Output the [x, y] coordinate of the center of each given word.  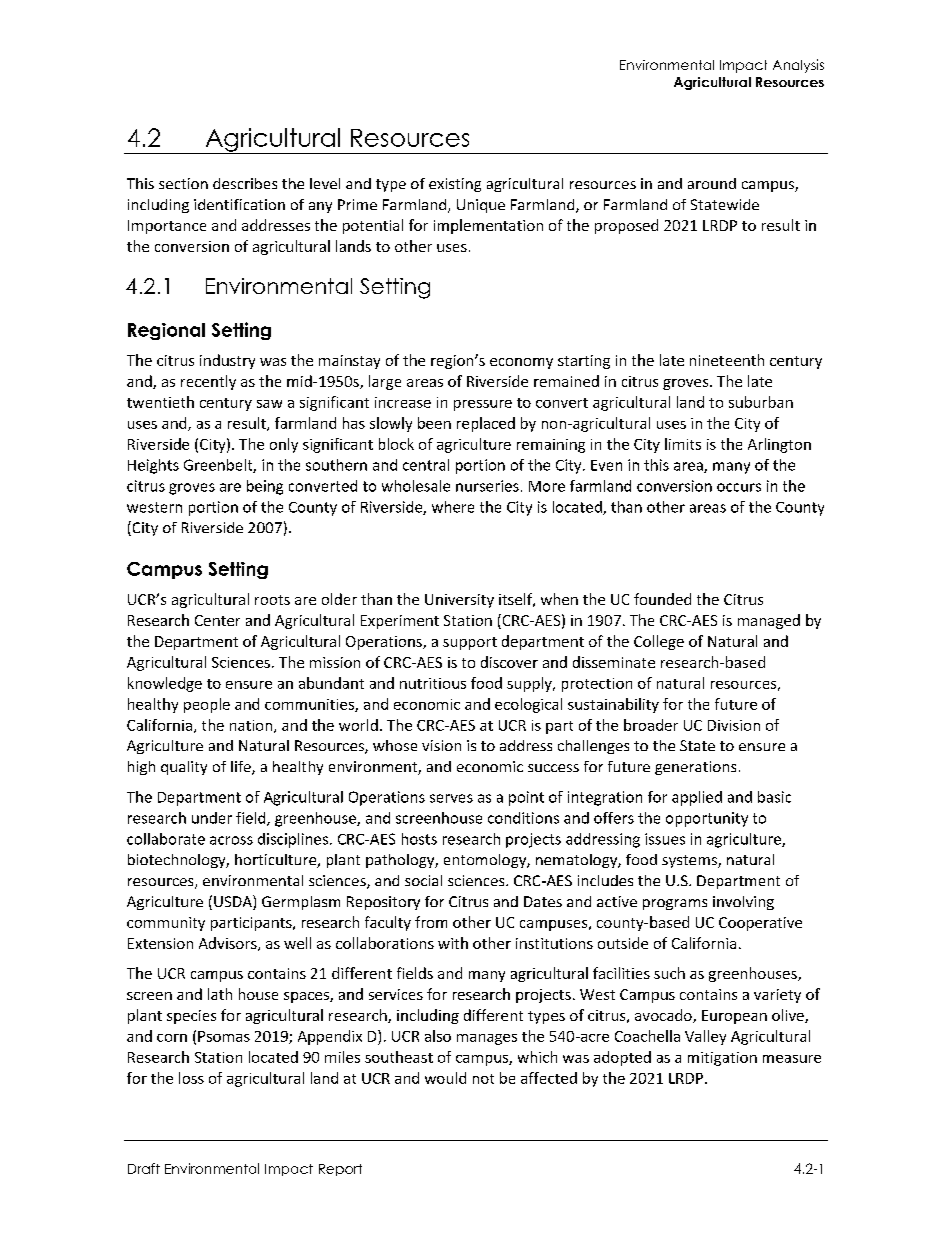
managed [769, 621]
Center [217, 620]
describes [245, 183]
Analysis [798, 66]
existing [455, 185]
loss [191, 1078]
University [459, 601]
